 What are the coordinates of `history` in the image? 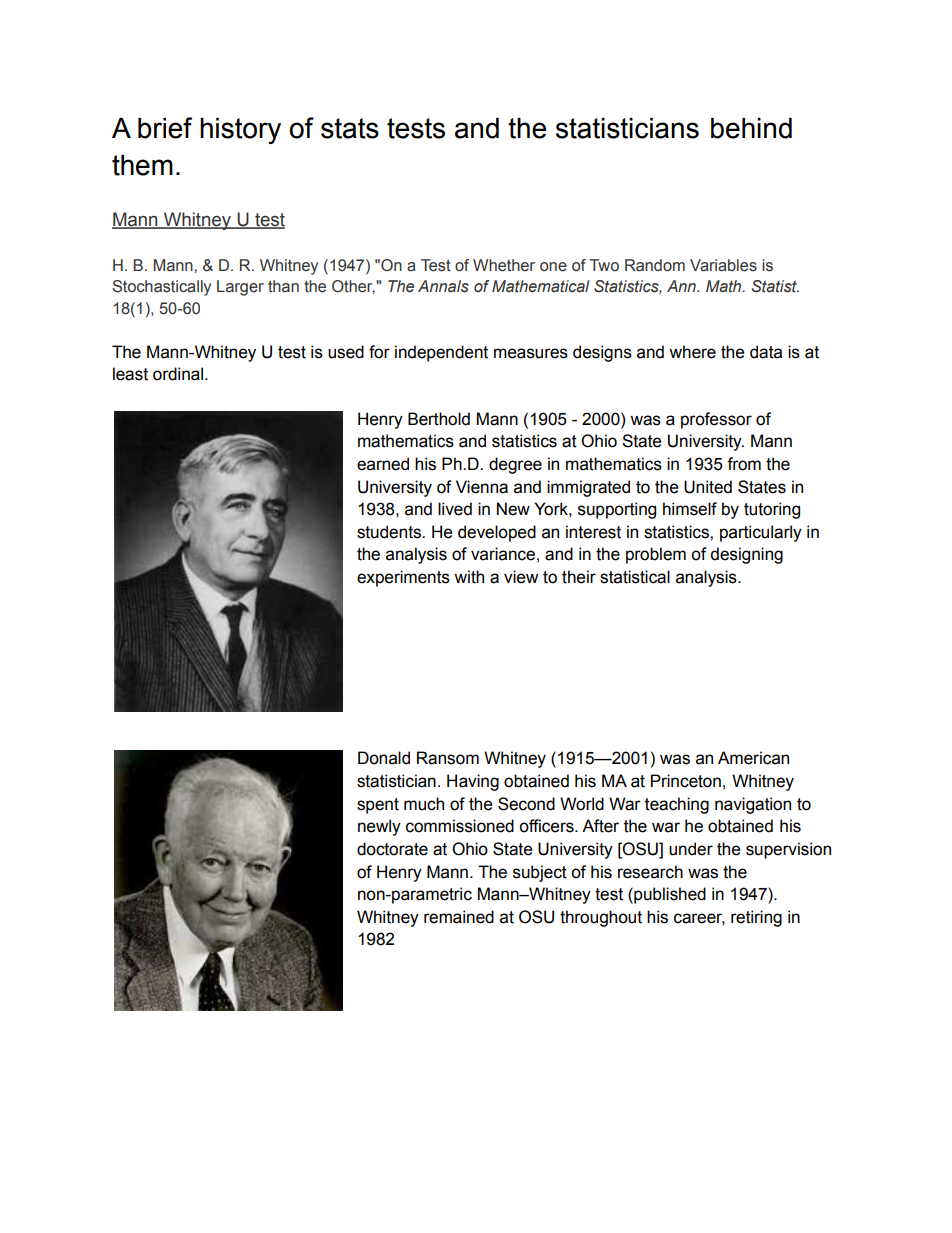 It's located at (240, 131).
